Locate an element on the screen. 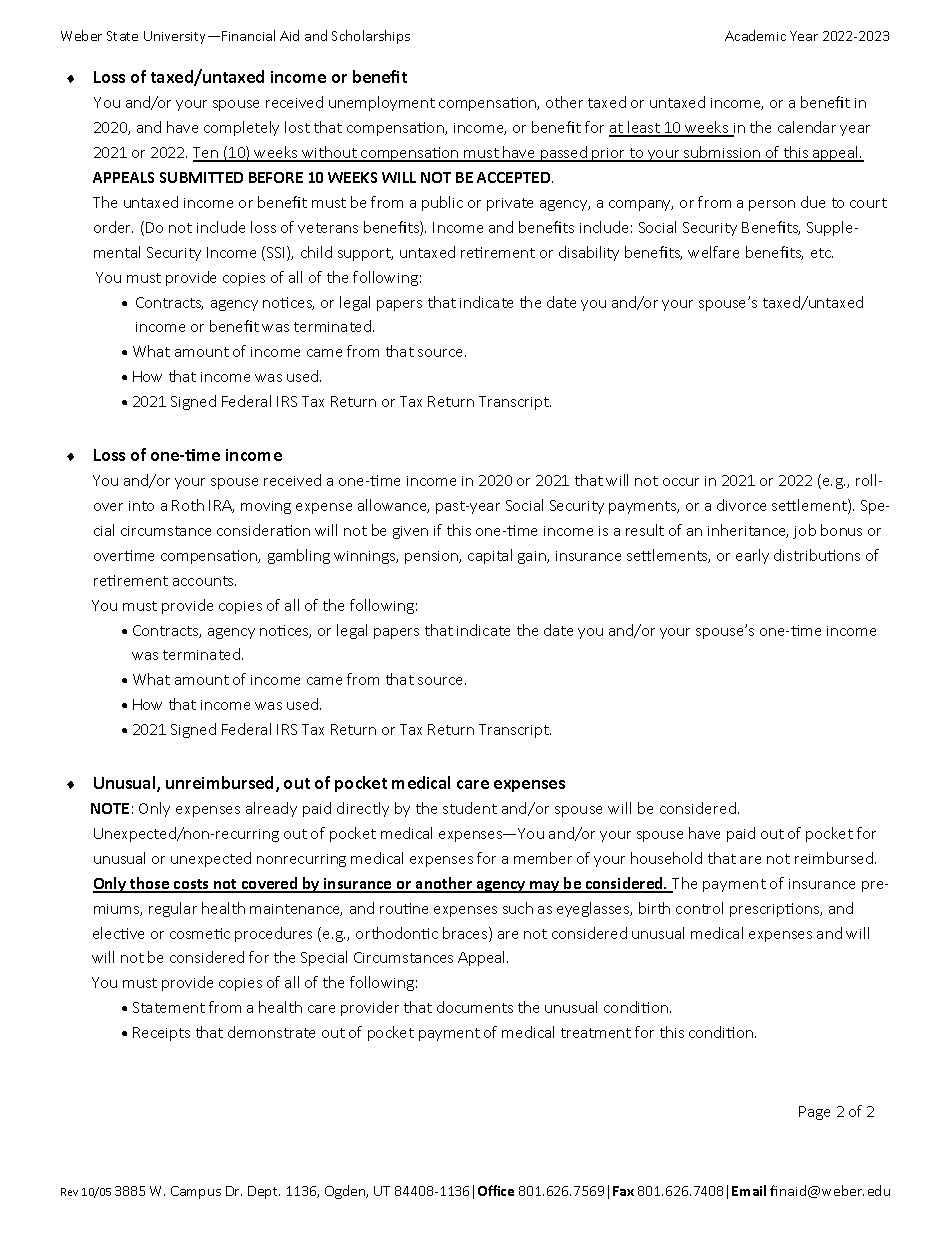 The height and width of the screenshot is (1233, 952). completely is located at coordinates (241, 128).
